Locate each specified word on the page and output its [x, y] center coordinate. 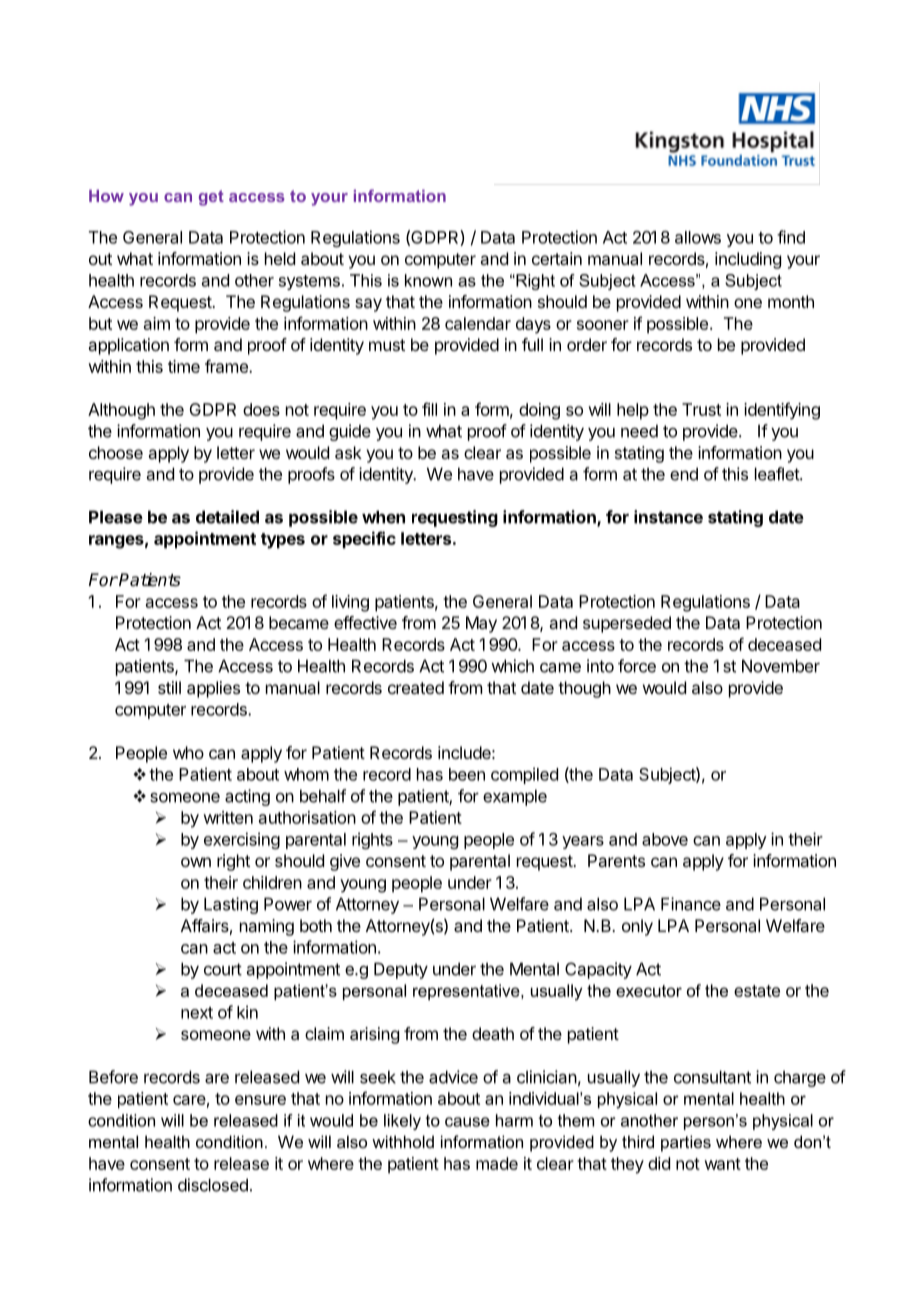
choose [116, 452]
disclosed [213, 1185]
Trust [701, 409]
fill [429, 409]
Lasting [231, 905]
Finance [691, 904]
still [169, 687]
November [781, 666]
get [211, 198]
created [416, 687]
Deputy [401, 970]
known [428, 280]
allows [698, 237]
